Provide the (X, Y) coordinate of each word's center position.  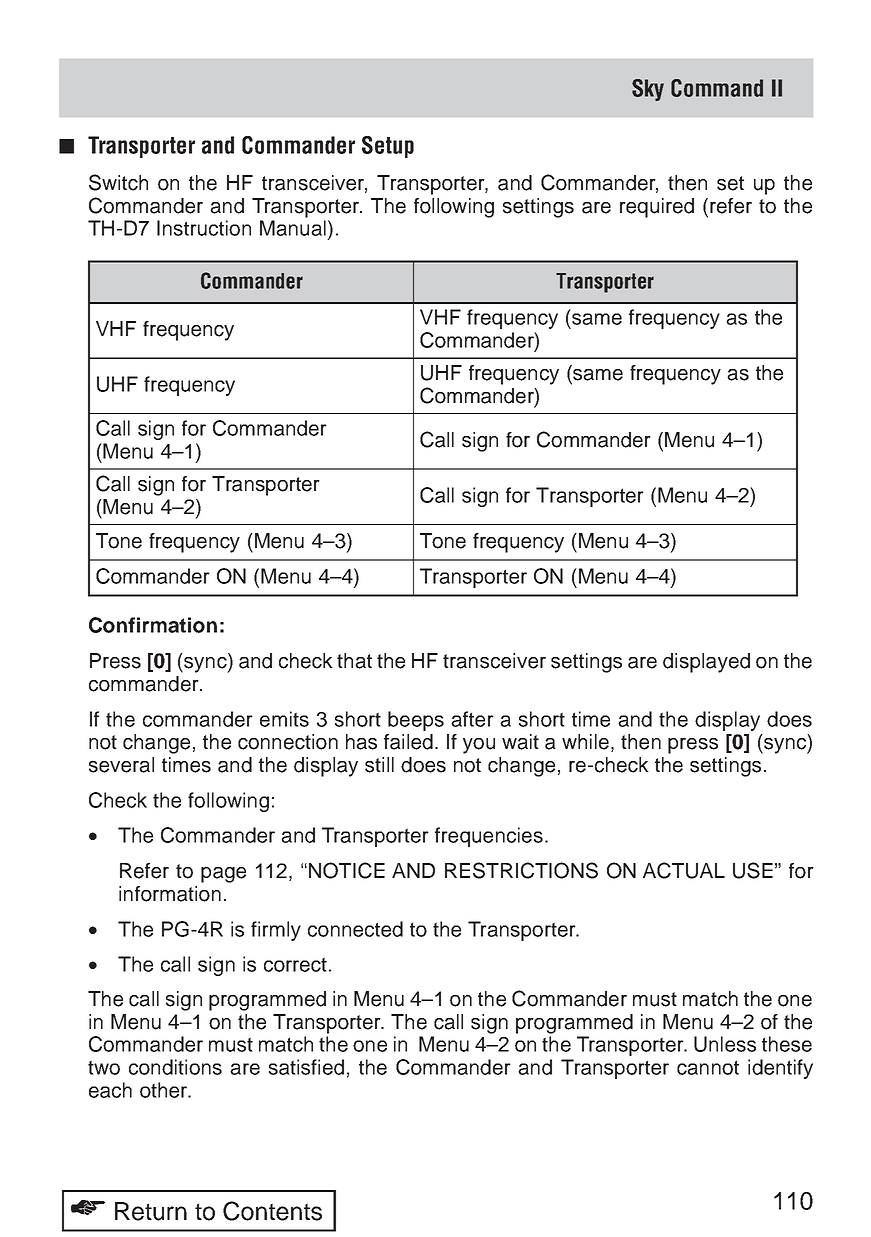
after (472, 719)
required (657, 208)
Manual (293, 228)
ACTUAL (684, 870)
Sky (648, 90)
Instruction (204, 228)
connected (355, 929)
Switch (118, 182)
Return (151, 1211)
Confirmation (153, 625)
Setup (388, 147)
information (170, 894)
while (585, 742)
